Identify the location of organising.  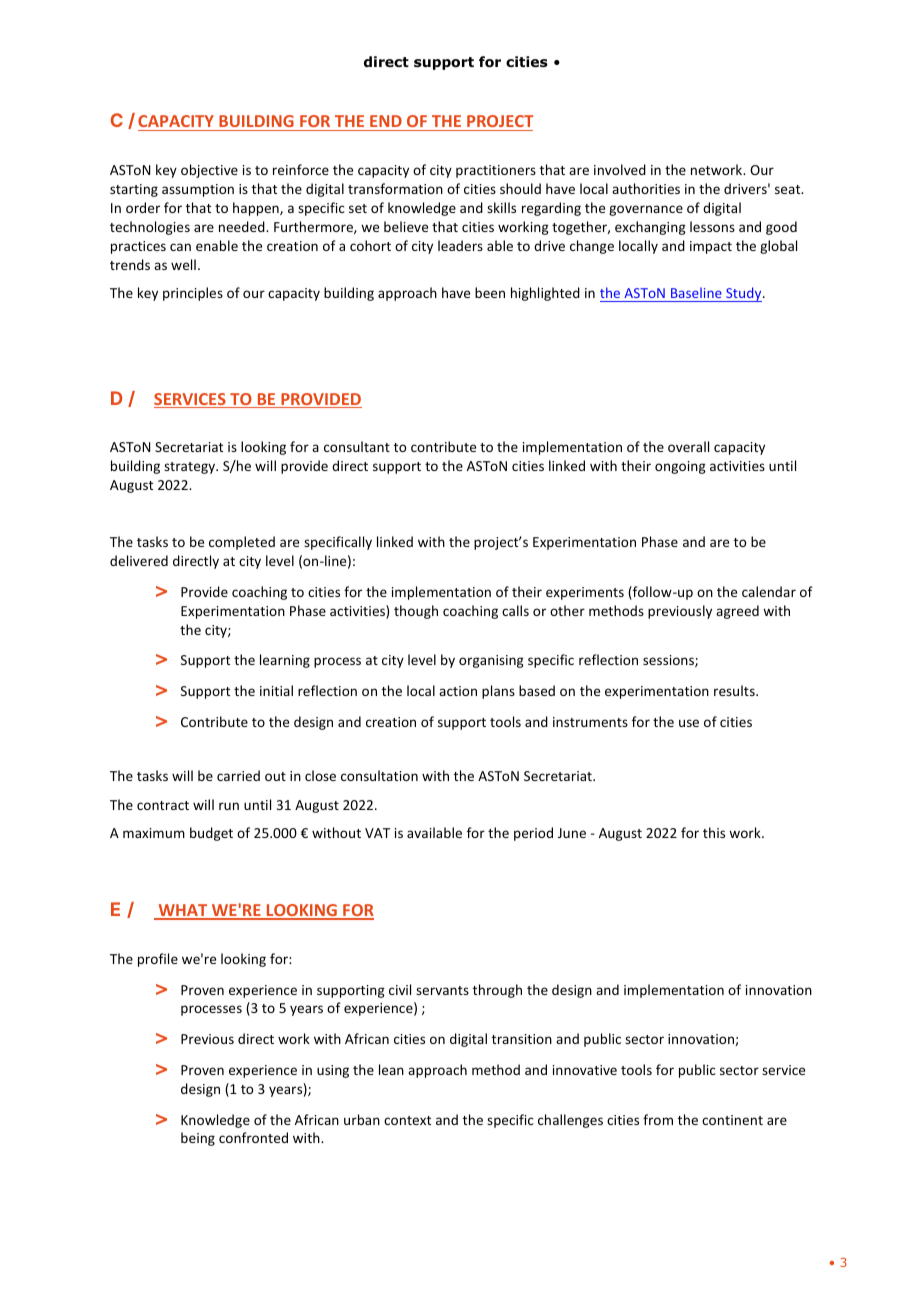
(491, 661).
